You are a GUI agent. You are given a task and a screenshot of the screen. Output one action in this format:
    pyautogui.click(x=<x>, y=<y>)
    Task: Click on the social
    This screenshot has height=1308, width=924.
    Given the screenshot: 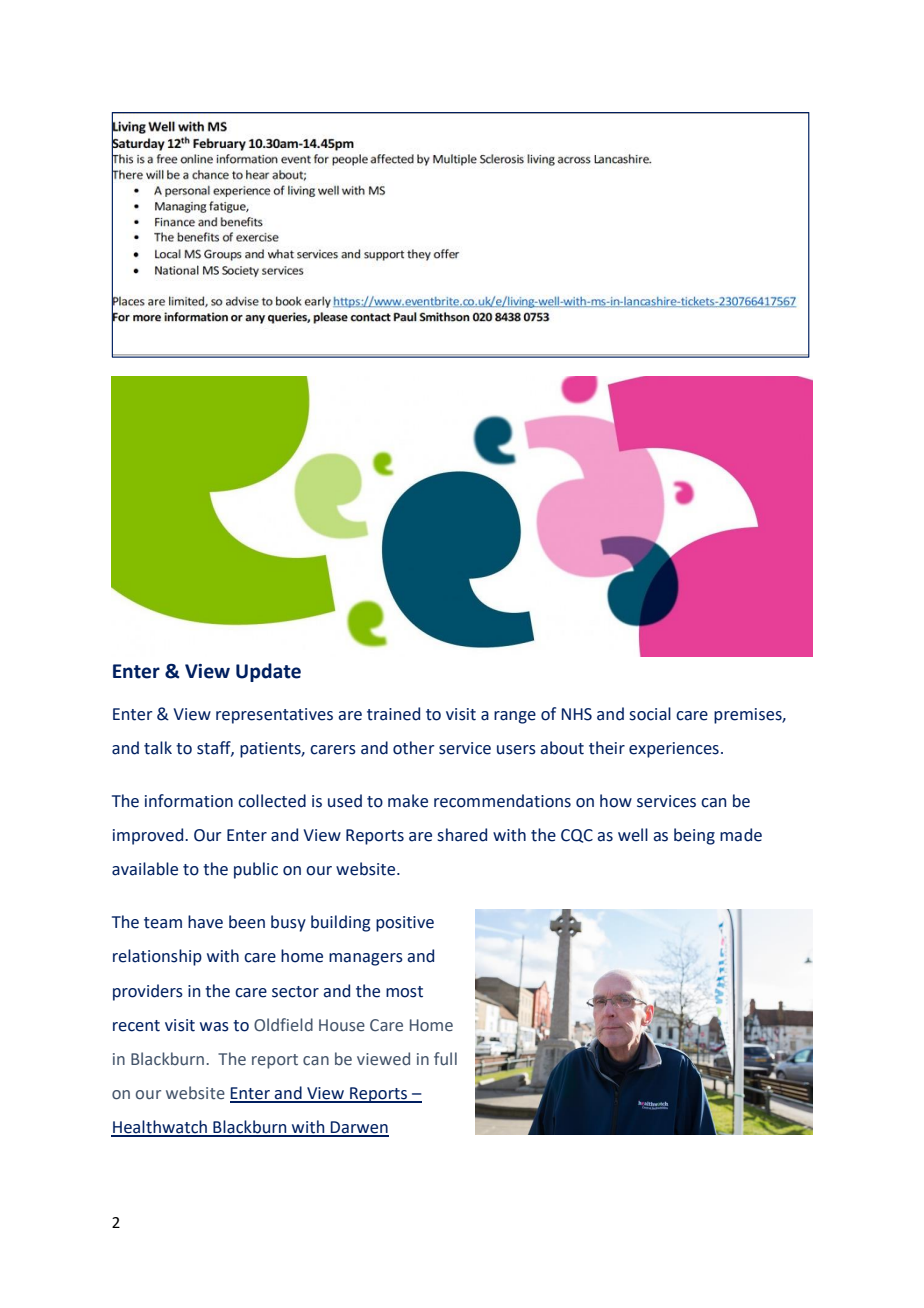 What is the action you would take?
    pyautogui.click(x=650, y=714)
